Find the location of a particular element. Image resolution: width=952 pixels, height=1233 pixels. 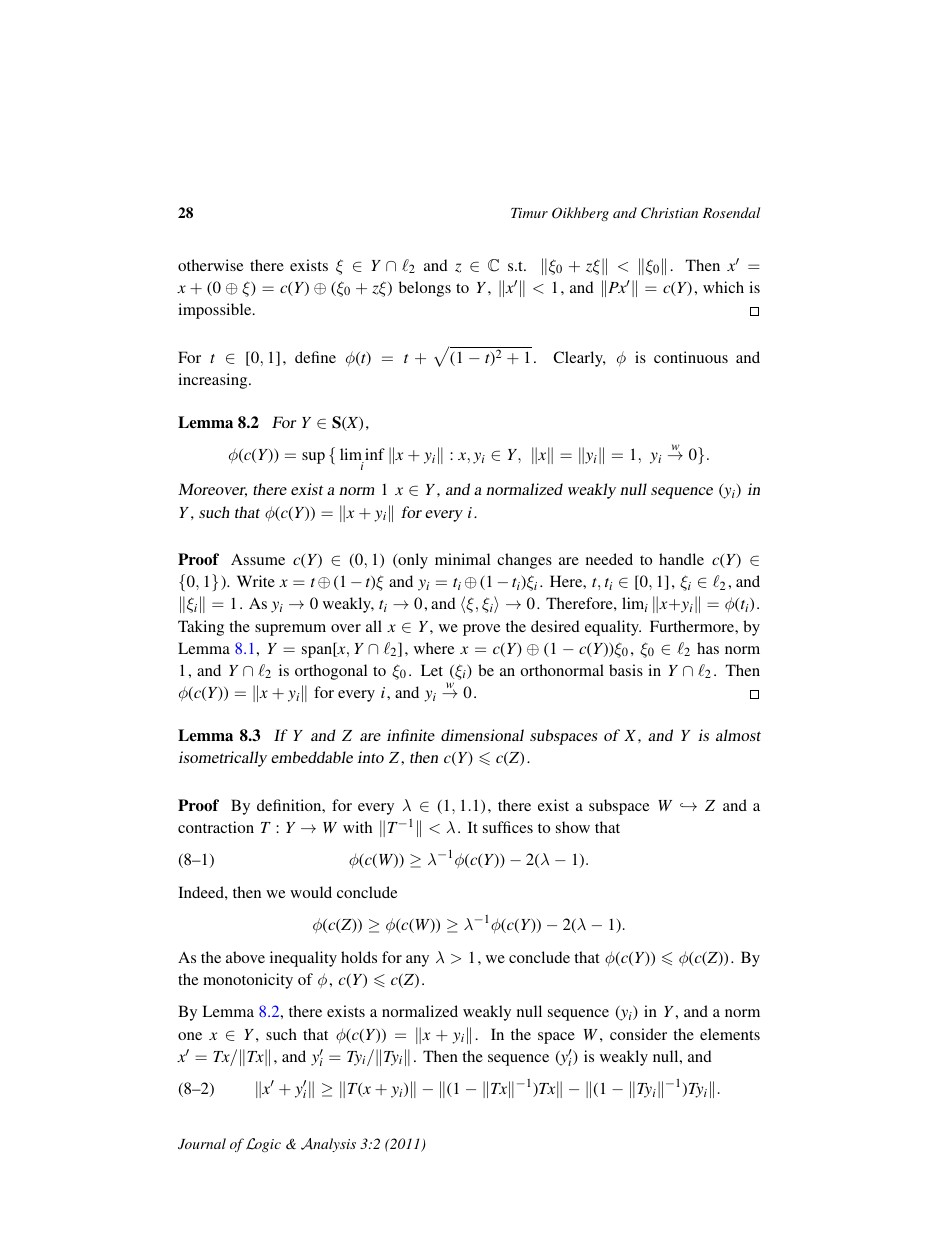

handle is located at coordinates (681, 559).
